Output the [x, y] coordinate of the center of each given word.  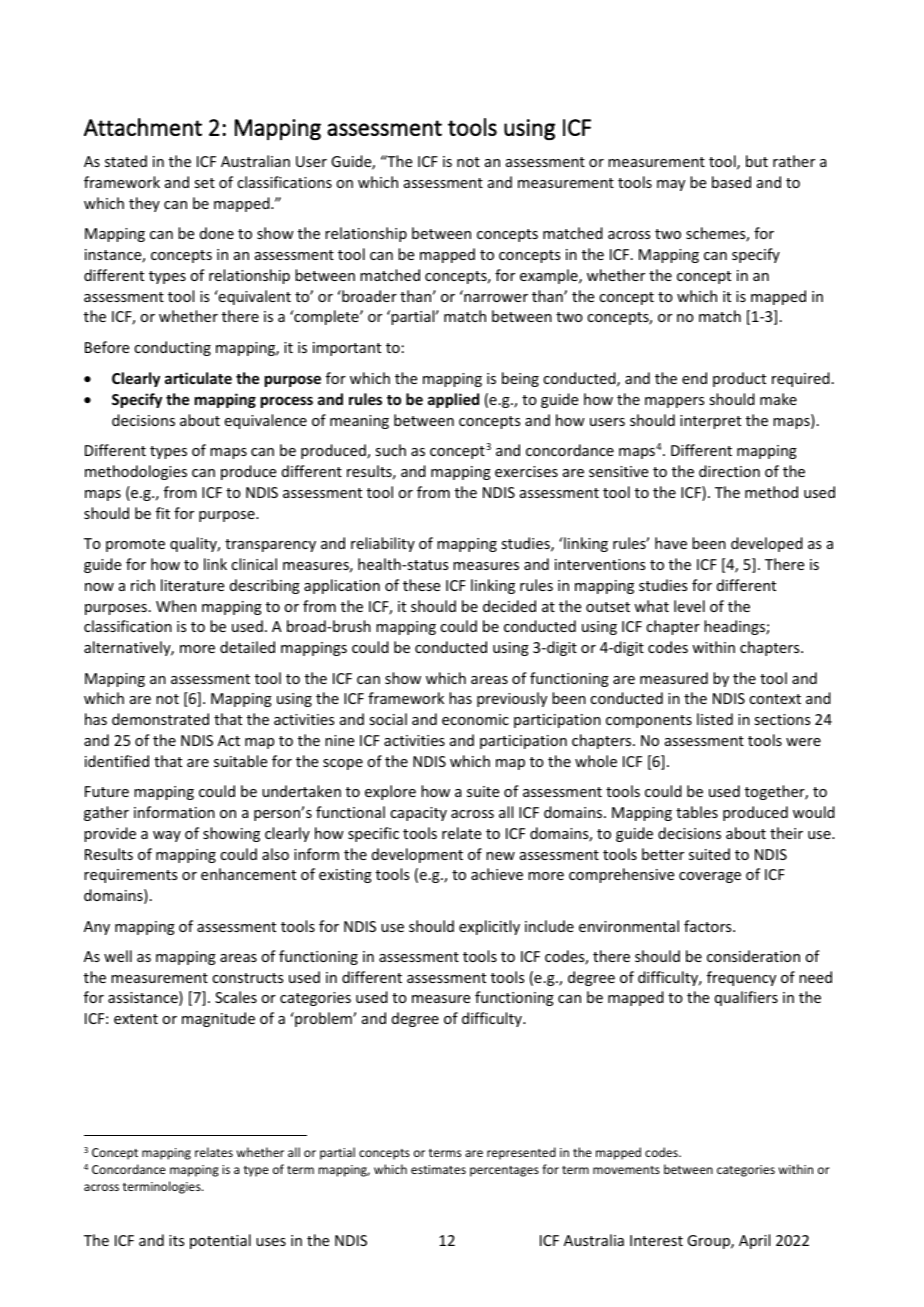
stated [126, 161]
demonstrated [160, 719]
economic [475, 719]
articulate [198, 378]
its [176, 1240]
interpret [710, 422]
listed [715, 719]
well [118, 956]
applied [453, 400]
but [757, 161]
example [550, 276]
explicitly [489, 927]
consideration [753, 956]
